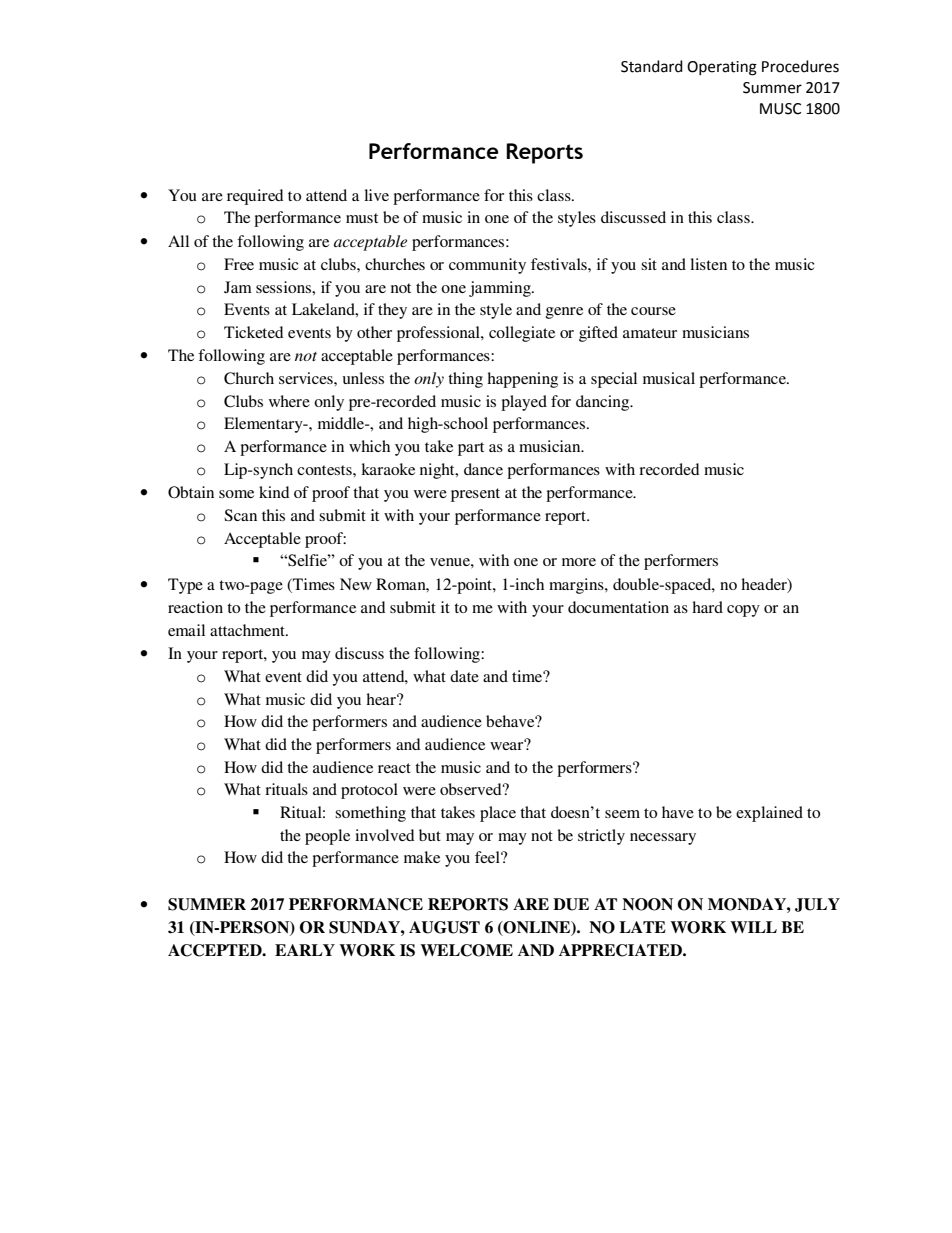  I want to click on Operating, so click(722, 68).
